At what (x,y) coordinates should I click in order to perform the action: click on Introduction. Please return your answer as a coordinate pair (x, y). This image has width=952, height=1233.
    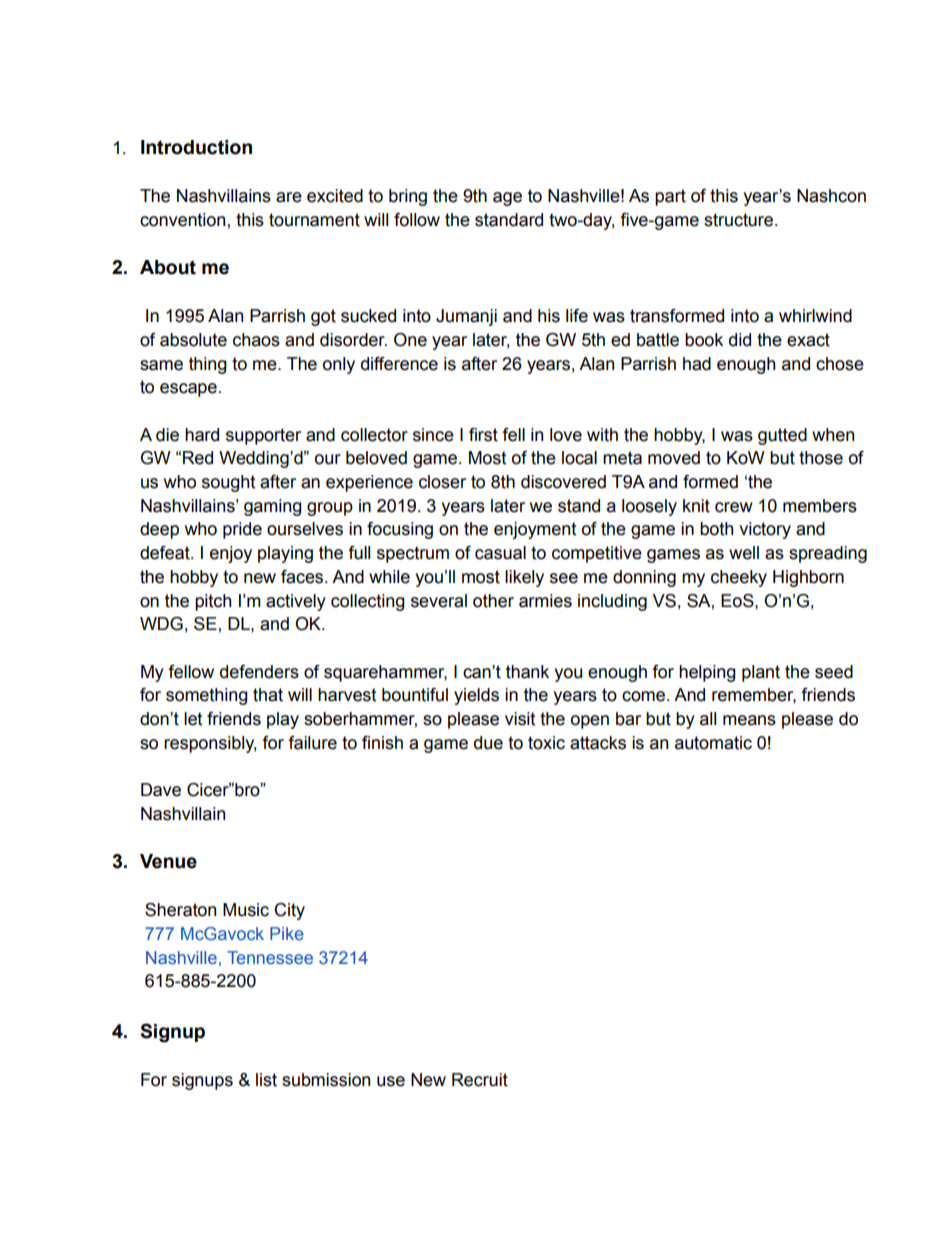
    Looking at the image, I should click on (196, 147).
